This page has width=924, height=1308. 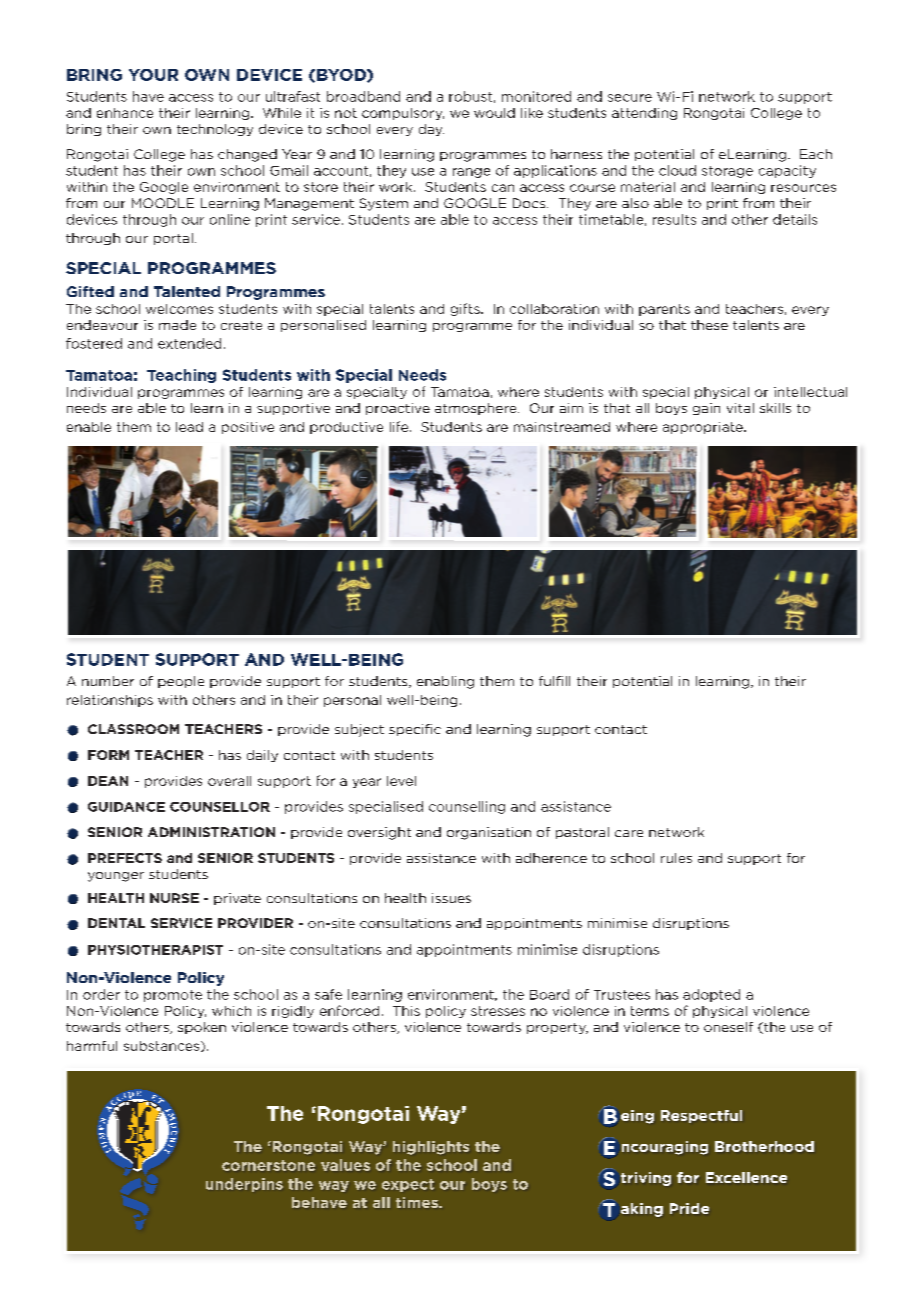 What do you see at coordinates (704, 428) in the page?
I see `appropriate` at bounding box center [704, 428].
